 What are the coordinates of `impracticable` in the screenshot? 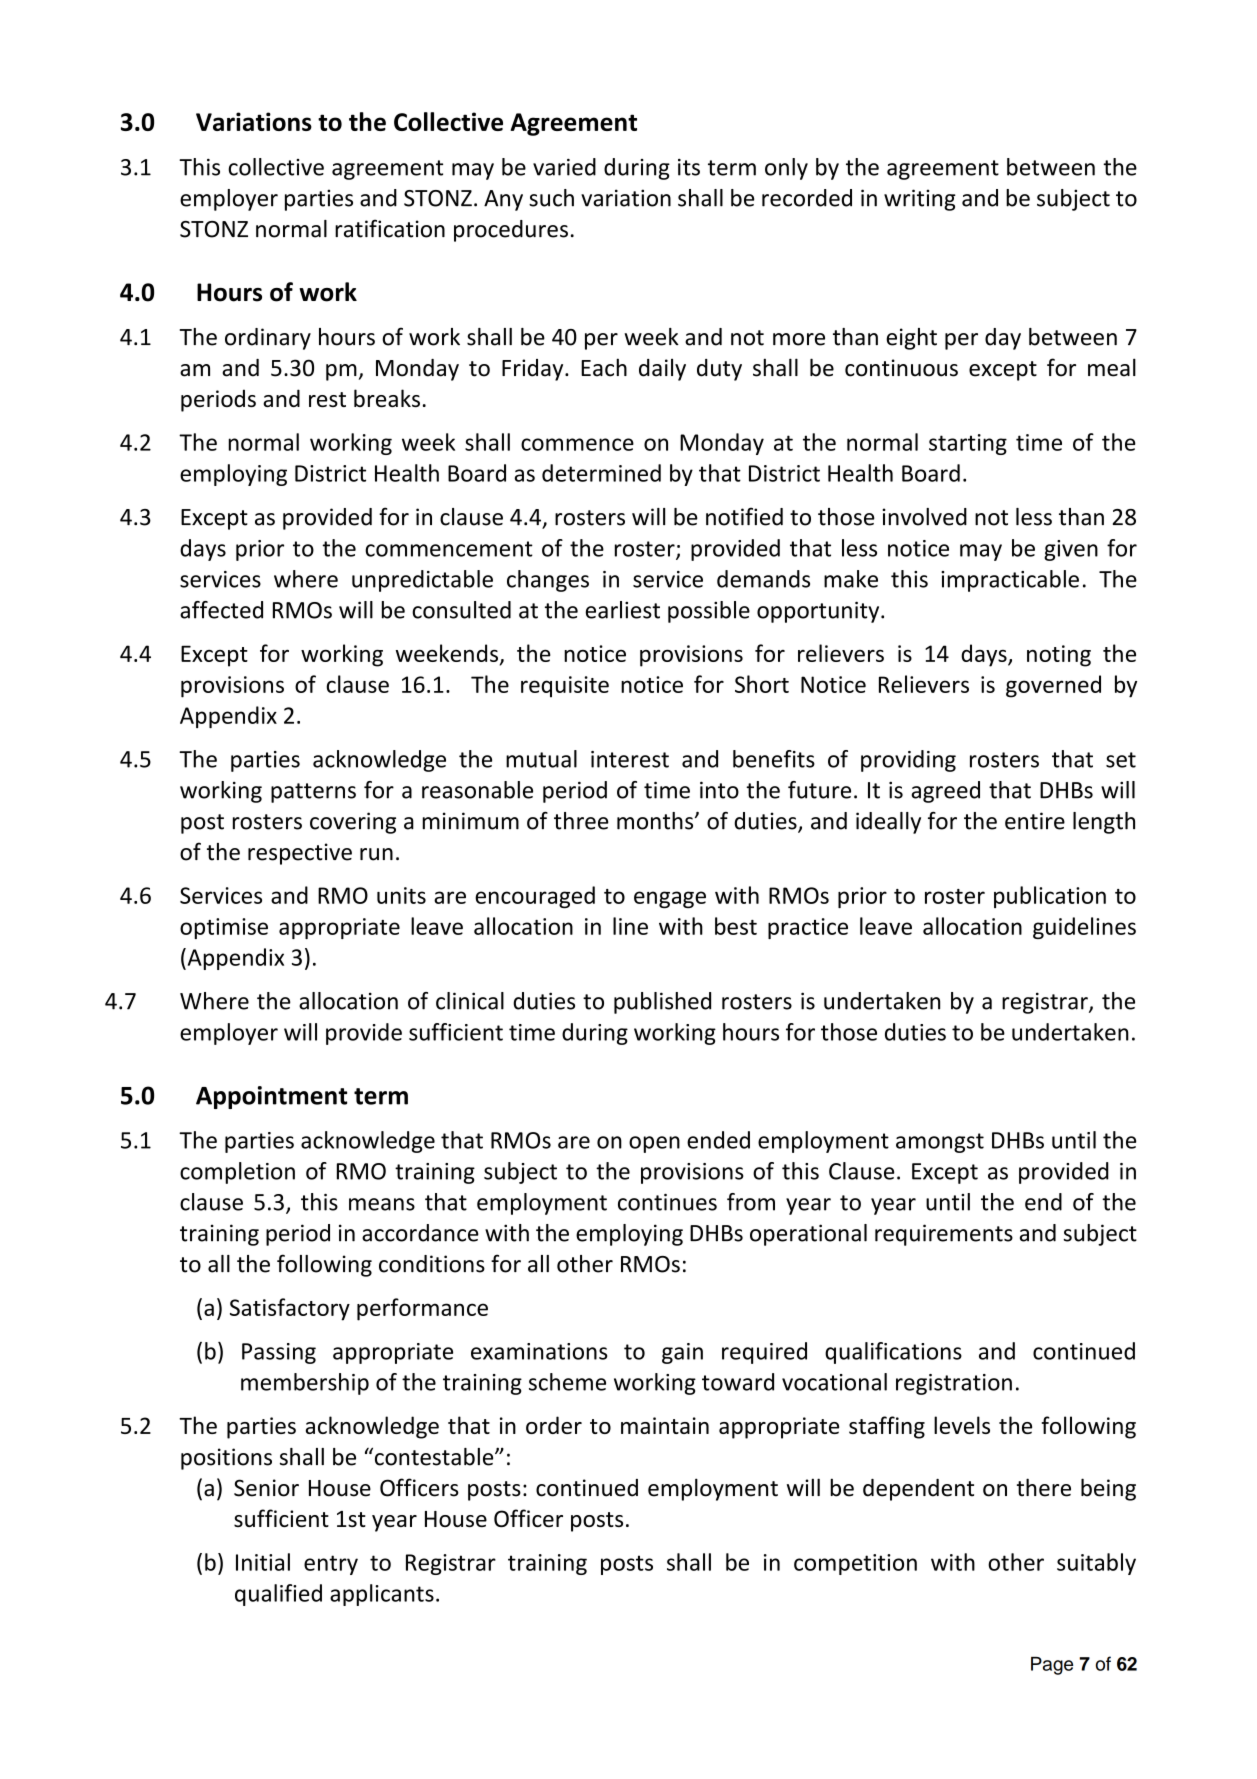 It's located at (1010, 581).
